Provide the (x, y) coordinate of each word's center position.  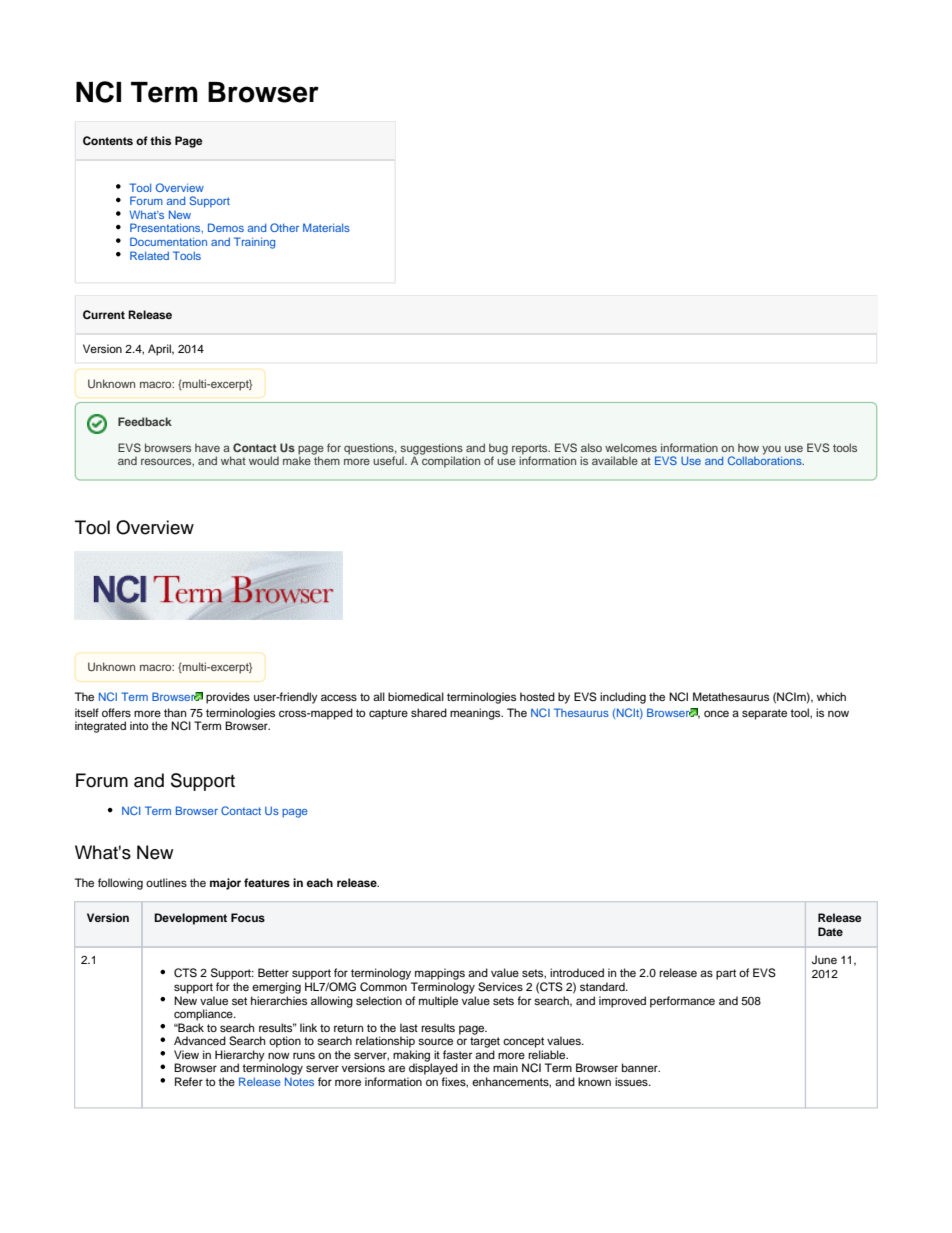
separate (764, 714)
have (207, 447)
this (160, 140)
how (748, 447)
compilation (450, 461)
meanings (476, 714)
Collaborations (766, 459)
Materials (326, 227)
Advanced (200, 1040)
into (139, 725)
